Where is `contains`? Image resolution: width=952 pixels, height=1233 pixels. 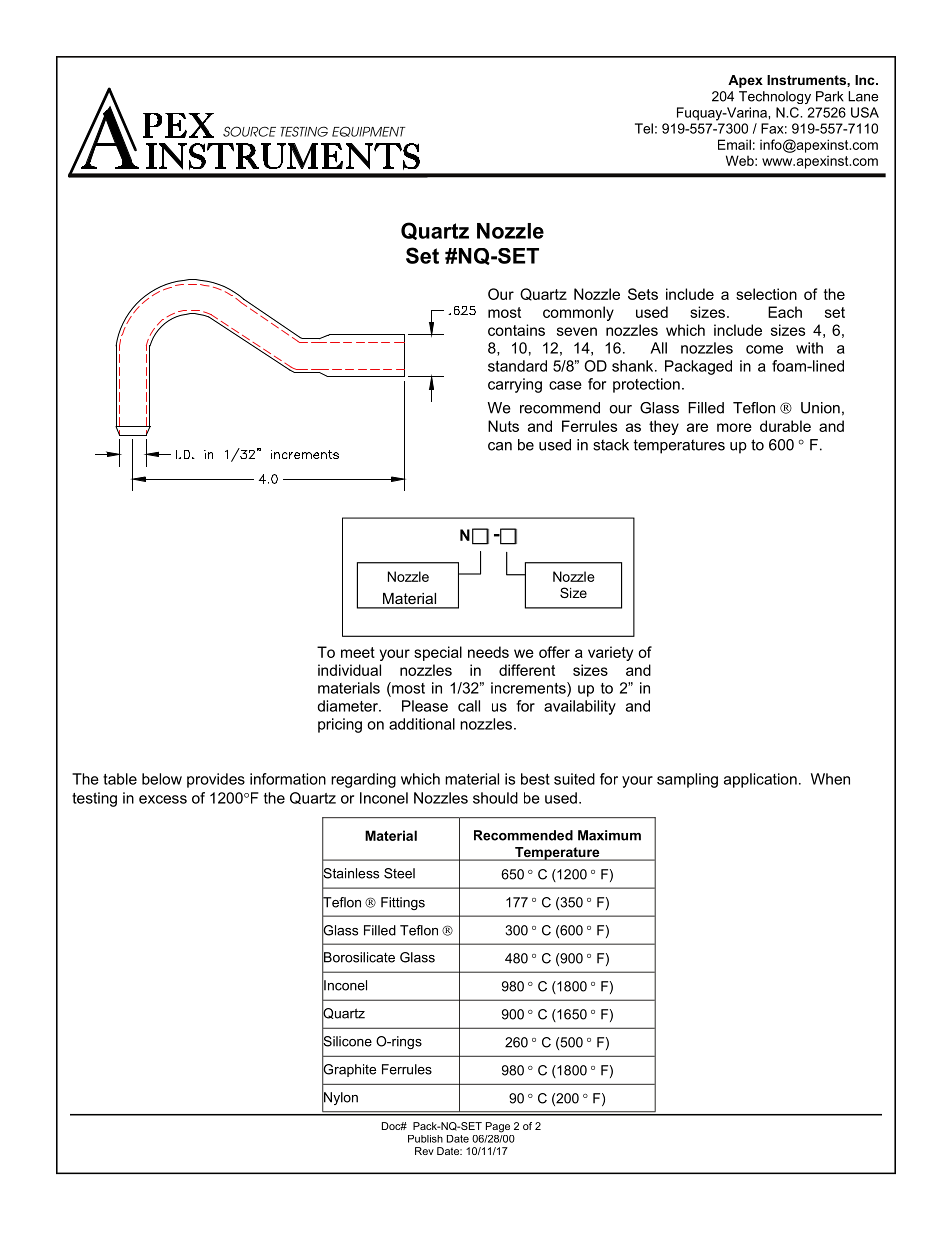
contains is located at coordinates (516, 330).
